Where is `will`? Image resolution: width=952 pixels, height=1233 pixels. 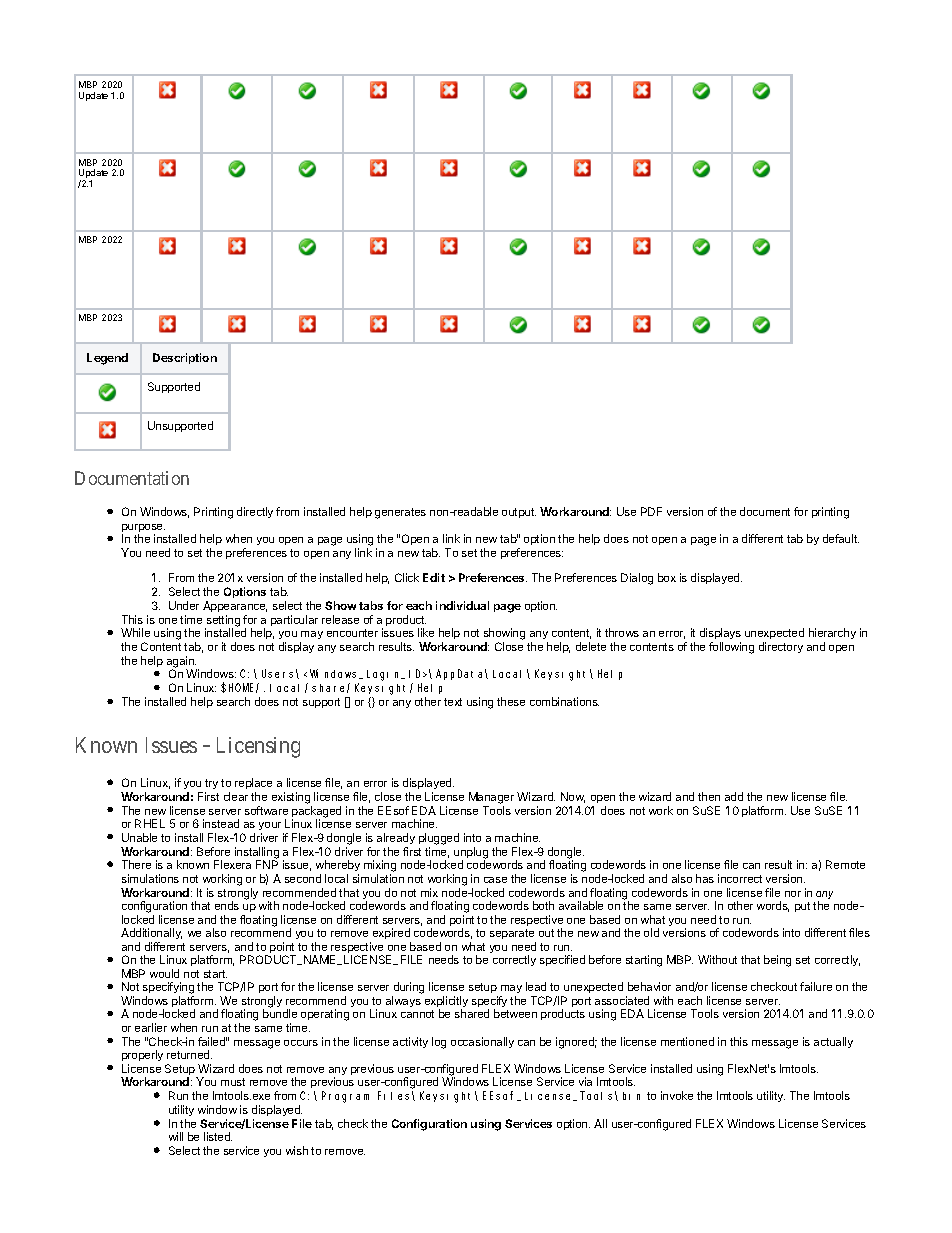
will is located at coordinates (176, 1136).
